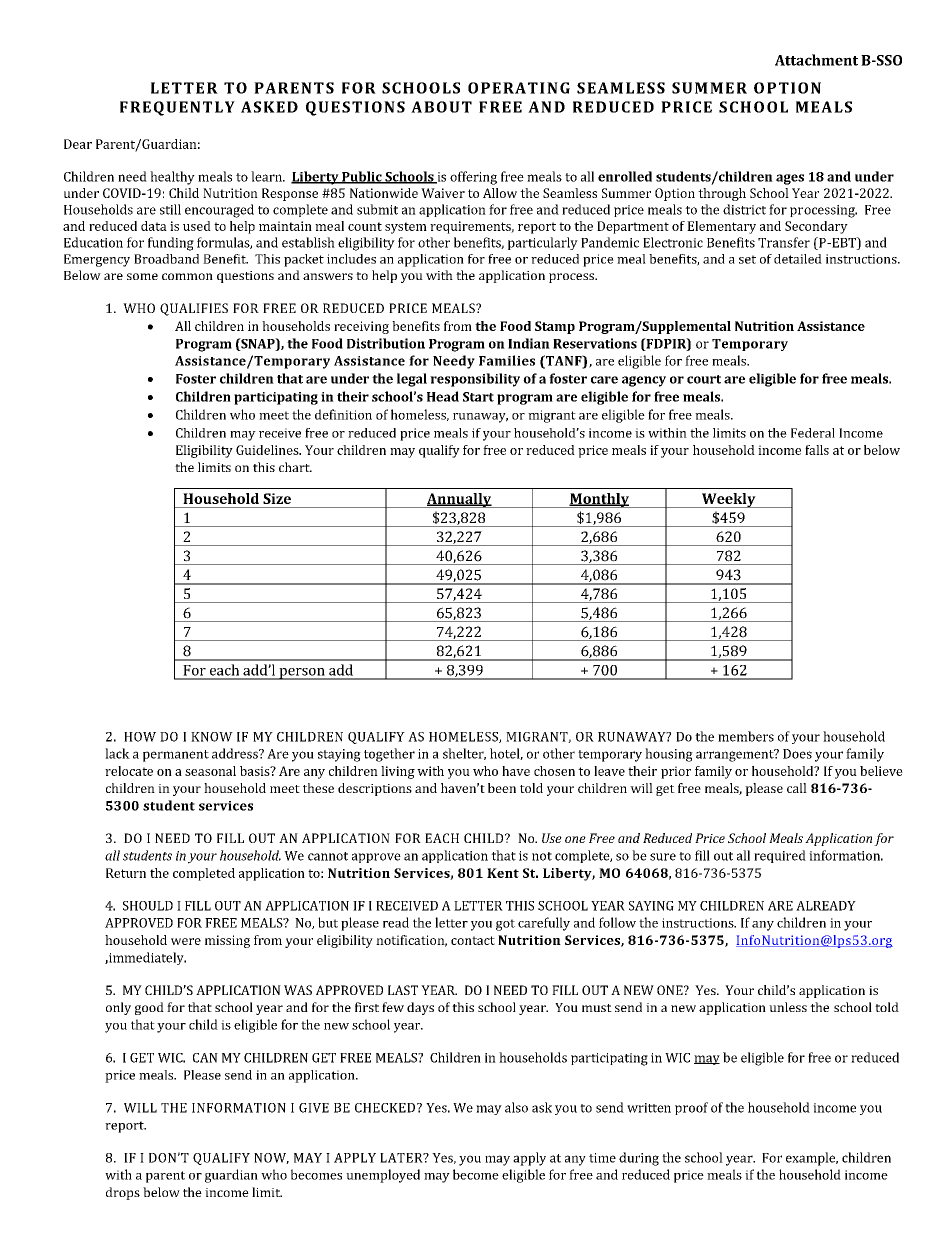 The width and height of the document is (952, 1233). Describe the element at coordinates (797, 754) in the document. I see `Does` at that location.
